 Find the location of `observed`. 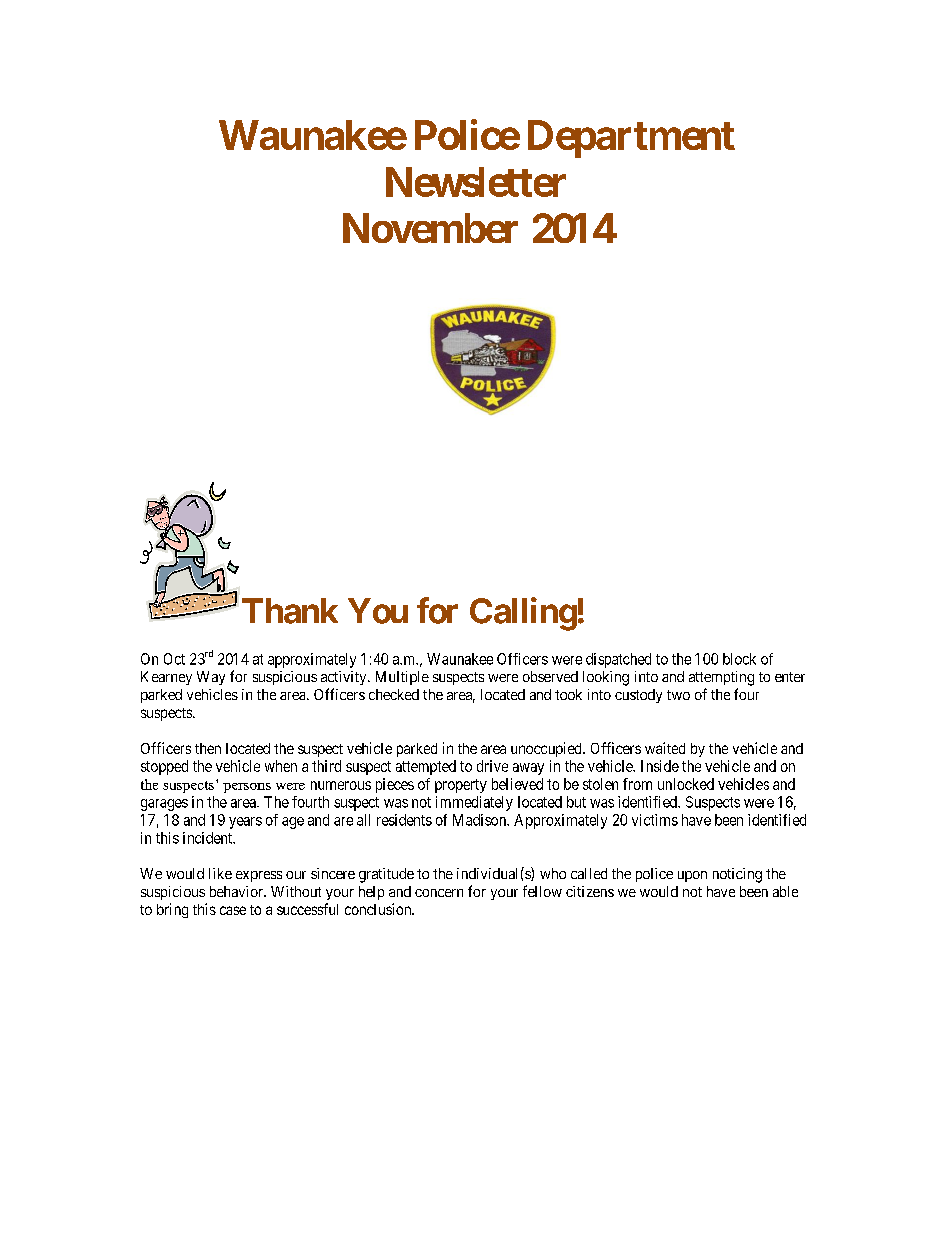

observed is located at coordinates (550, 676).
